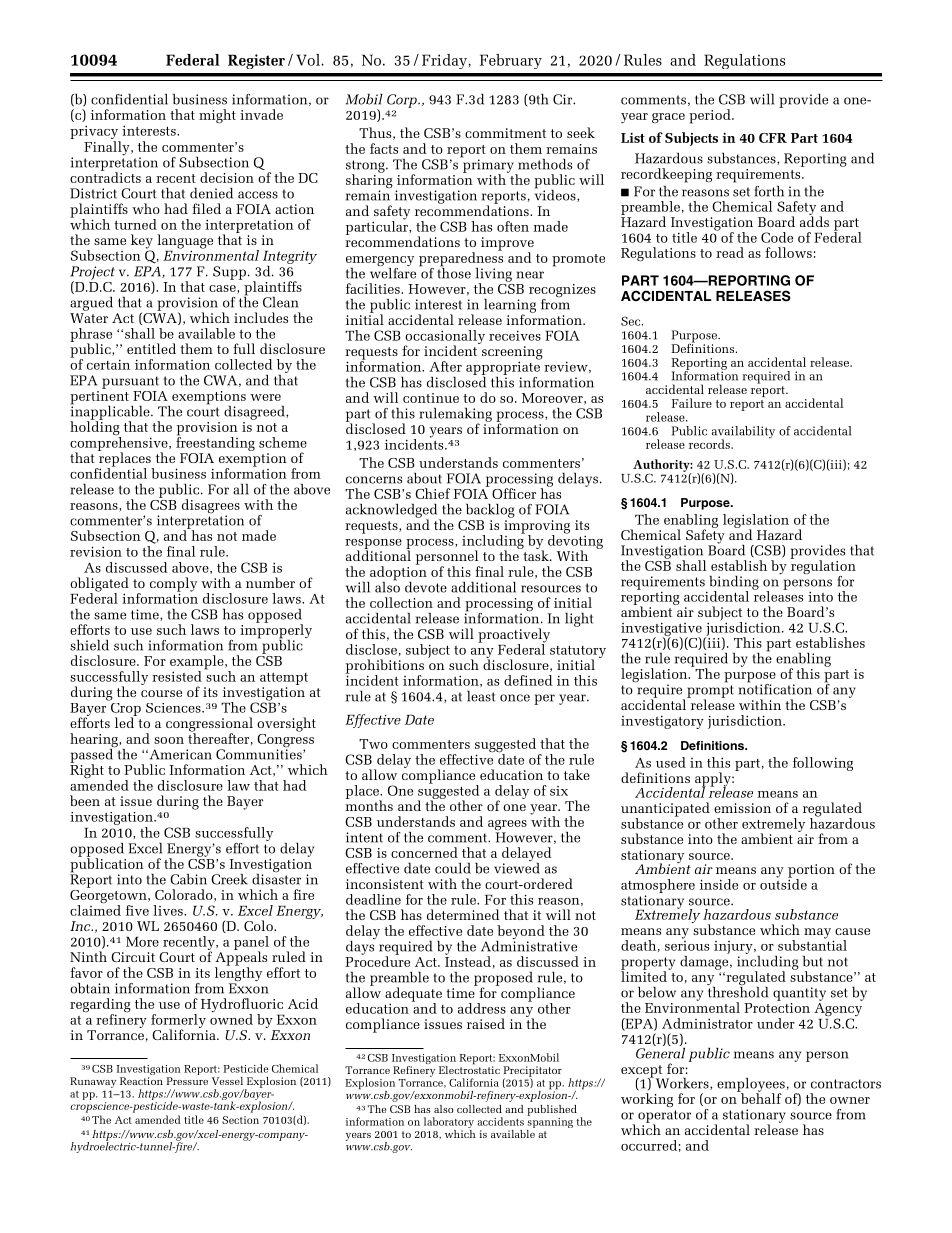 The width and height of the page is (952, 1233). I want to click on comply, so click(173, 585).
